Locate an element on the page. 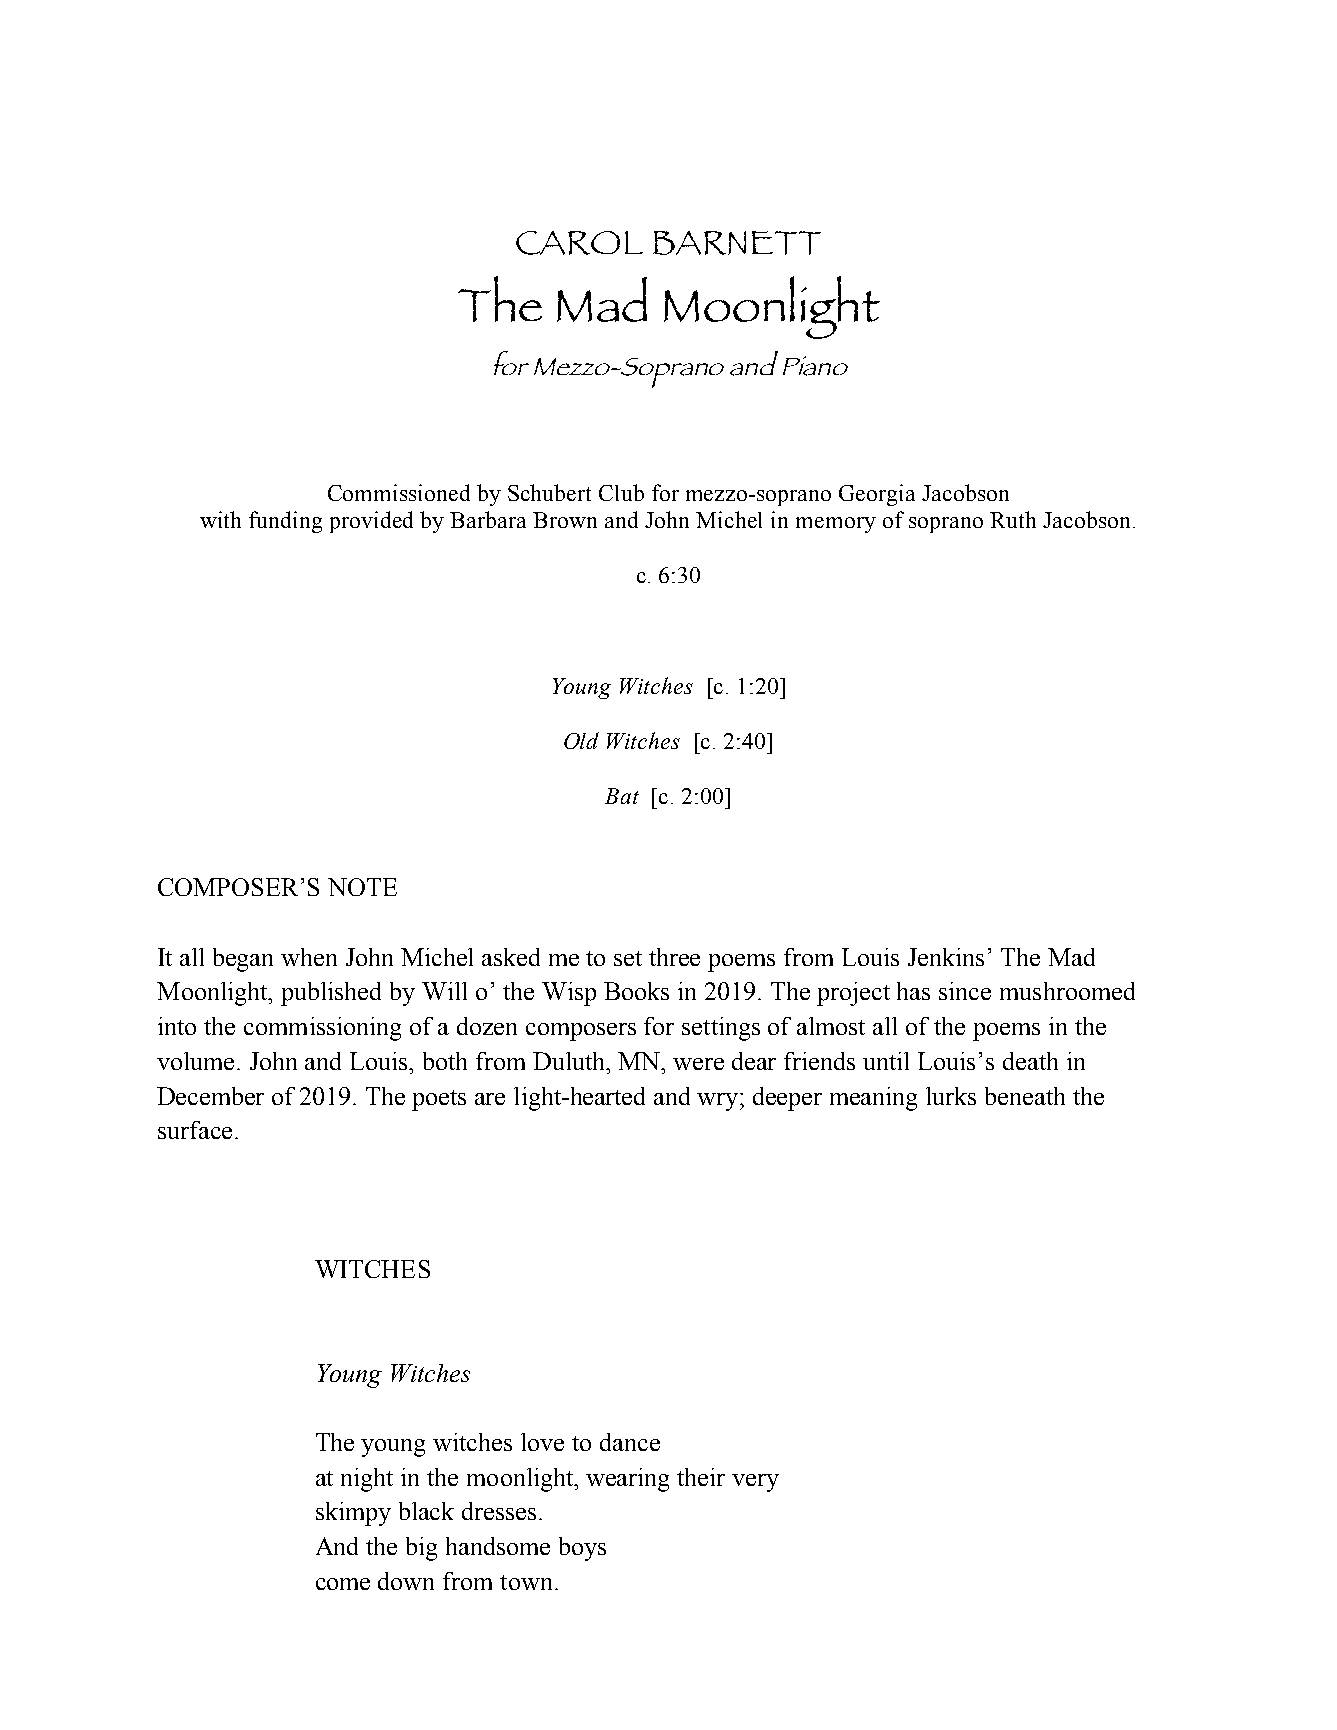 This image has width=1337, height=1730. come is located at coordinates (343, 1584).
